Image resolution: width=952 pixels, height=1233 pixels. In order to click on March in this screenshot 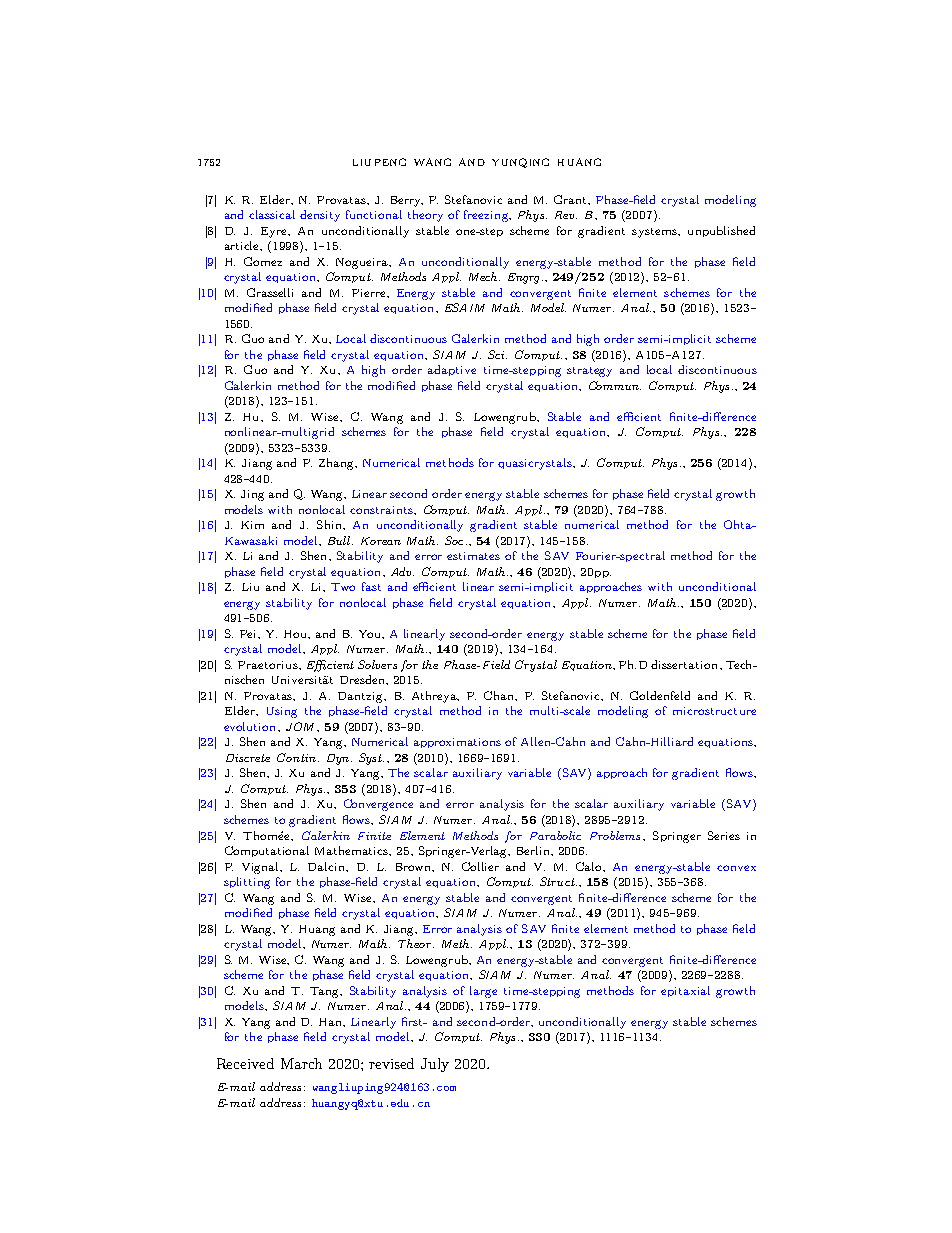, I will do `click(301, 1063)`.
